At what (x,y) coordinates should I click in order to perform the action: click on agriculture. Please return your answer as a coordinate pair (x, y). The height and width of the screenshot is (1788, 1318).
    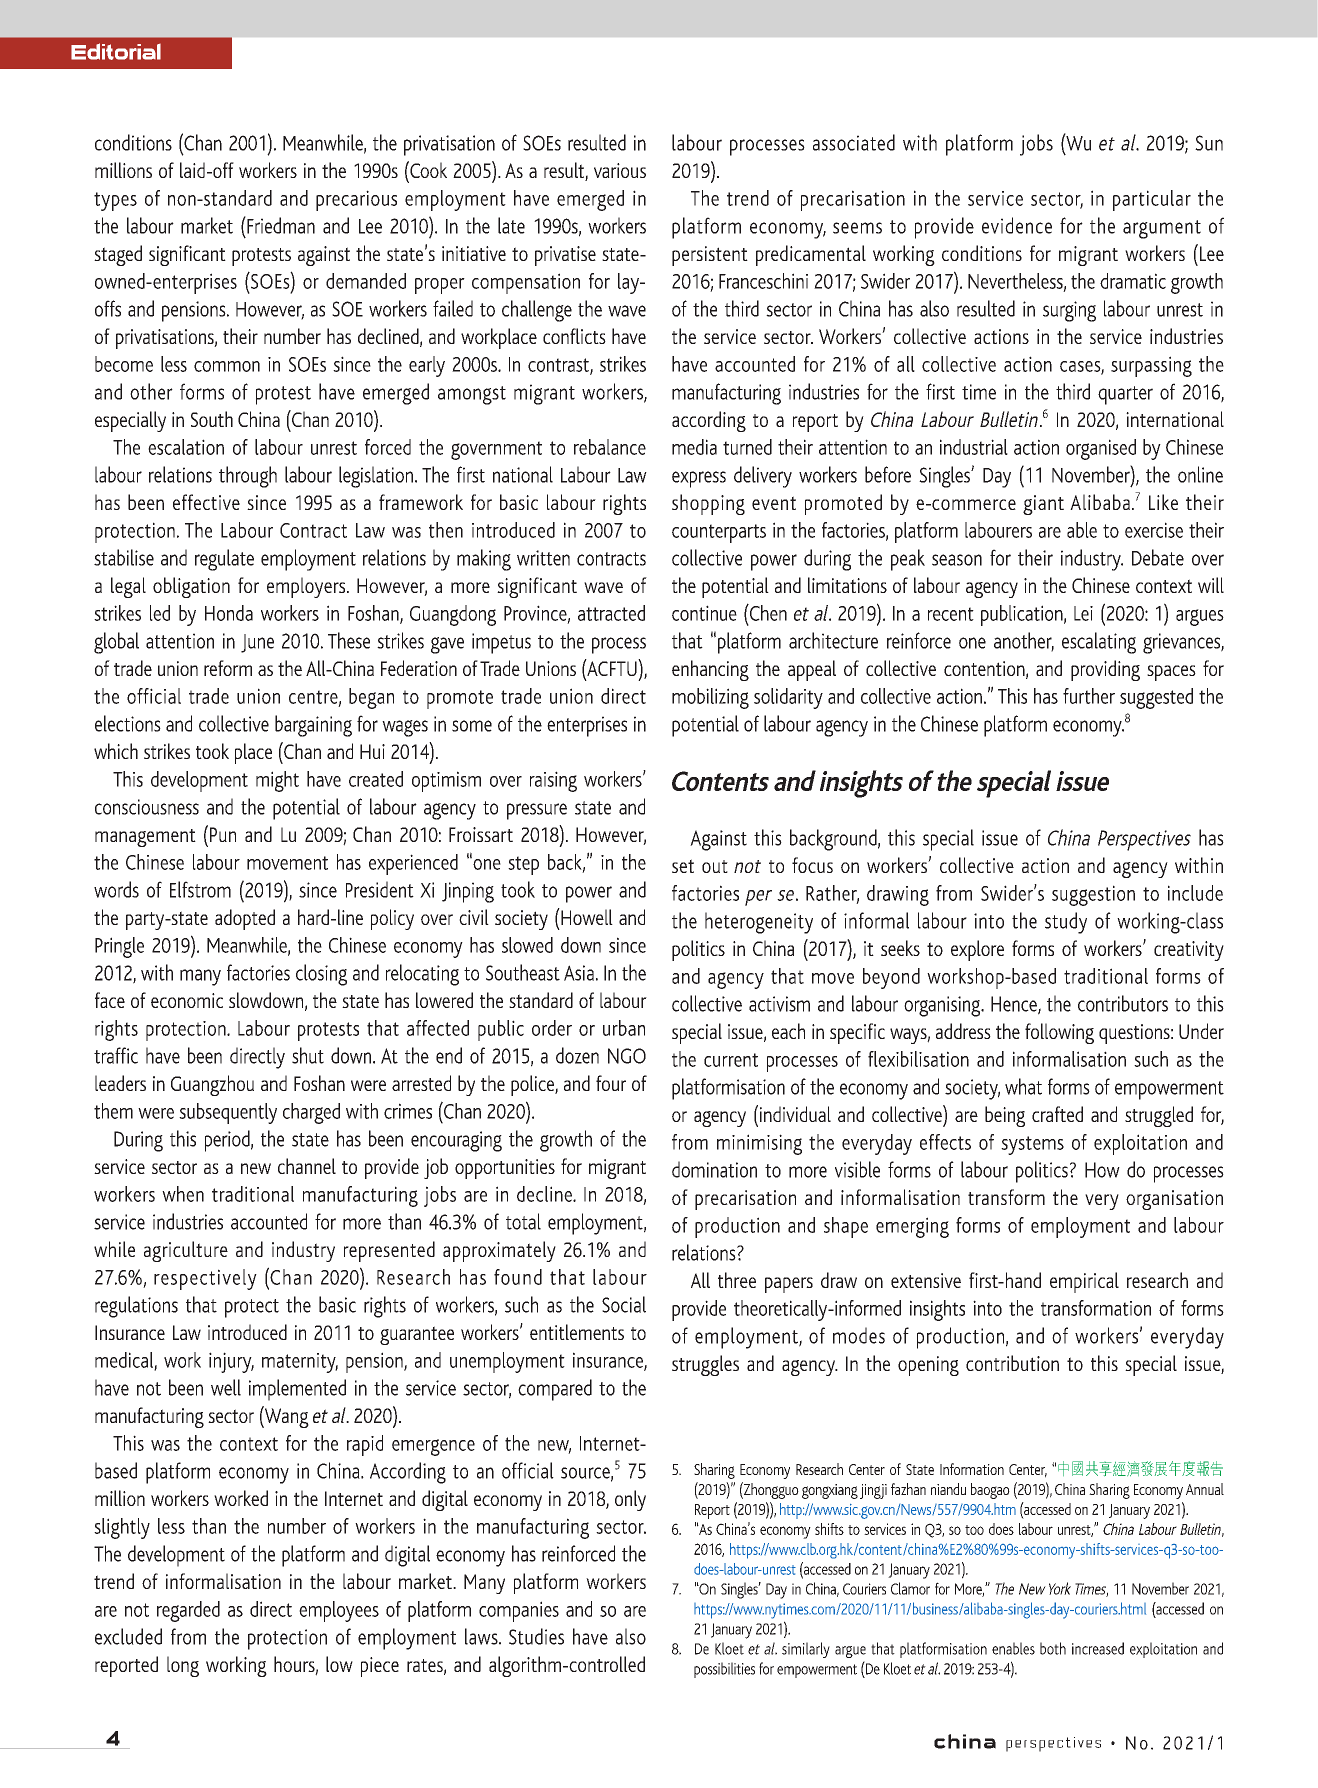
    Looking at the image, I should click on (186, 1251).
